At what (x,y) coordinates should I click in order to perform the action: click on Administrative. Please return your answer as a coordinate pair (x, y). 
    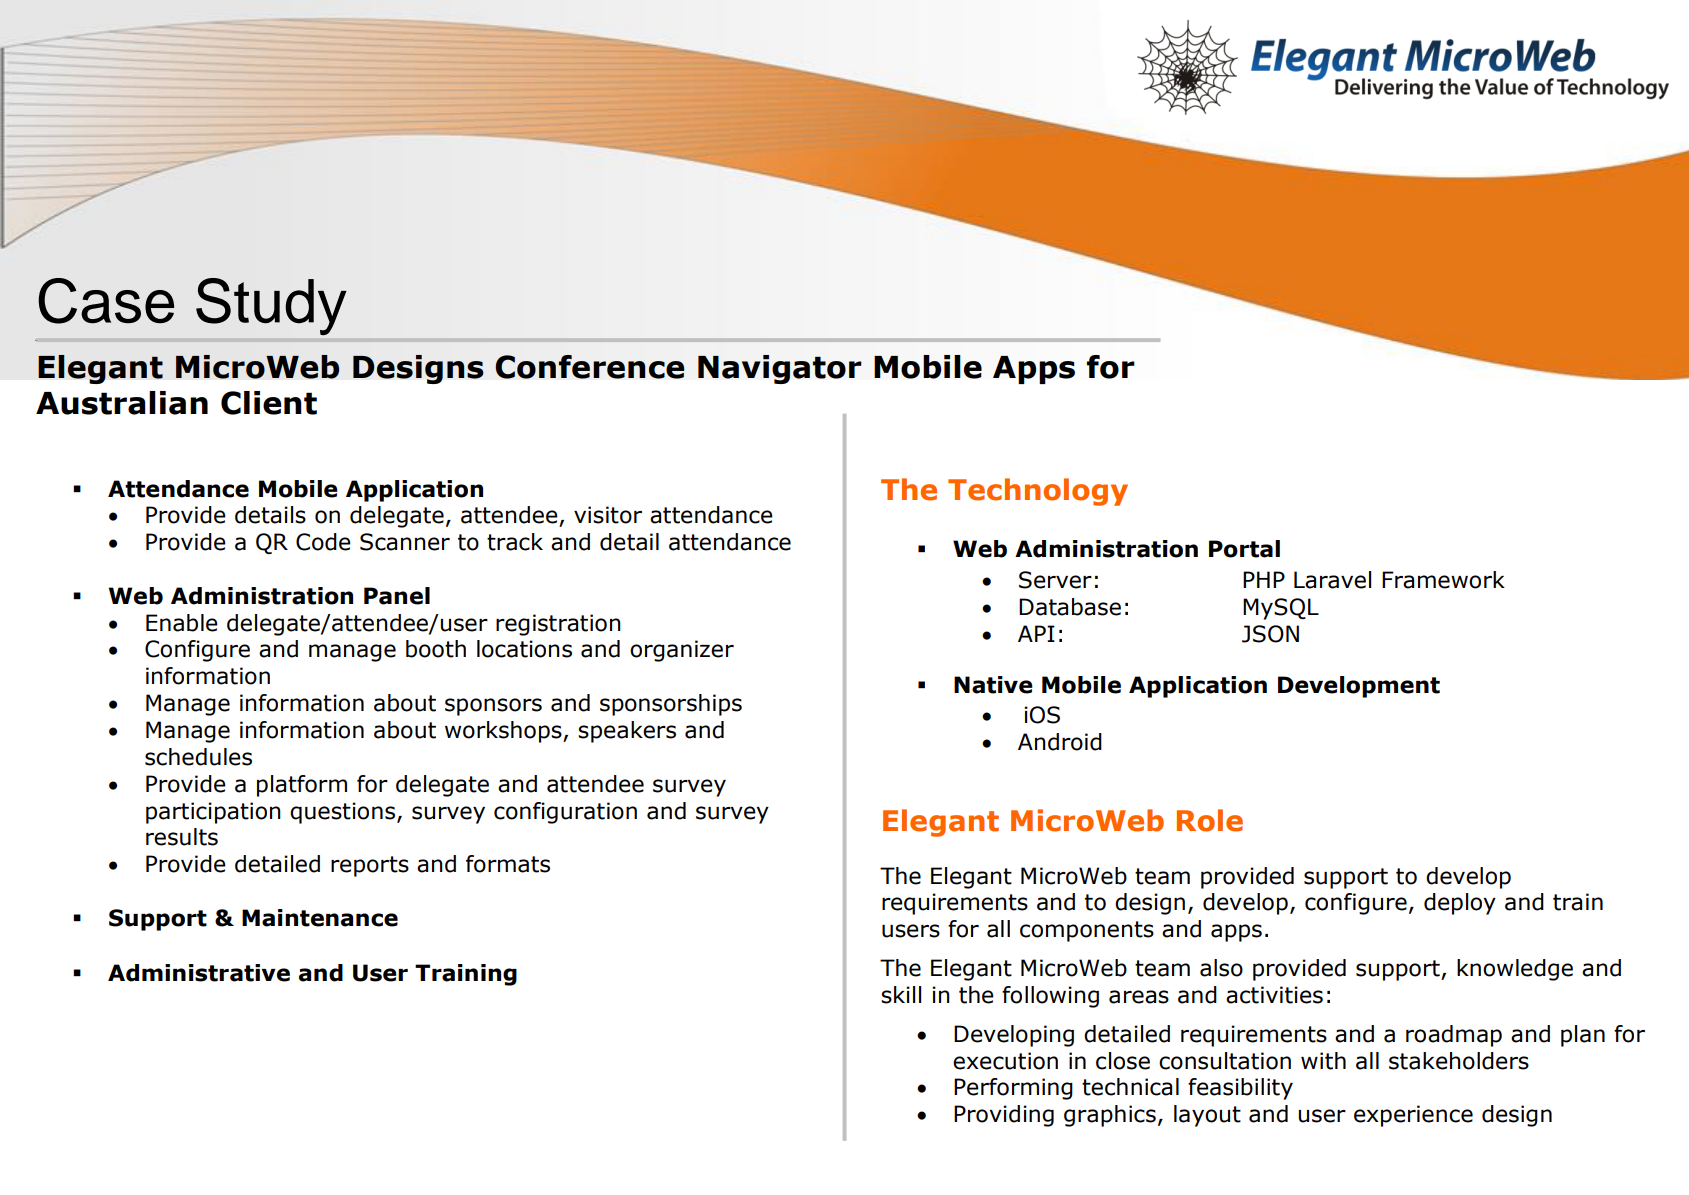
    Looking at the image, I should click on (199, 973).
